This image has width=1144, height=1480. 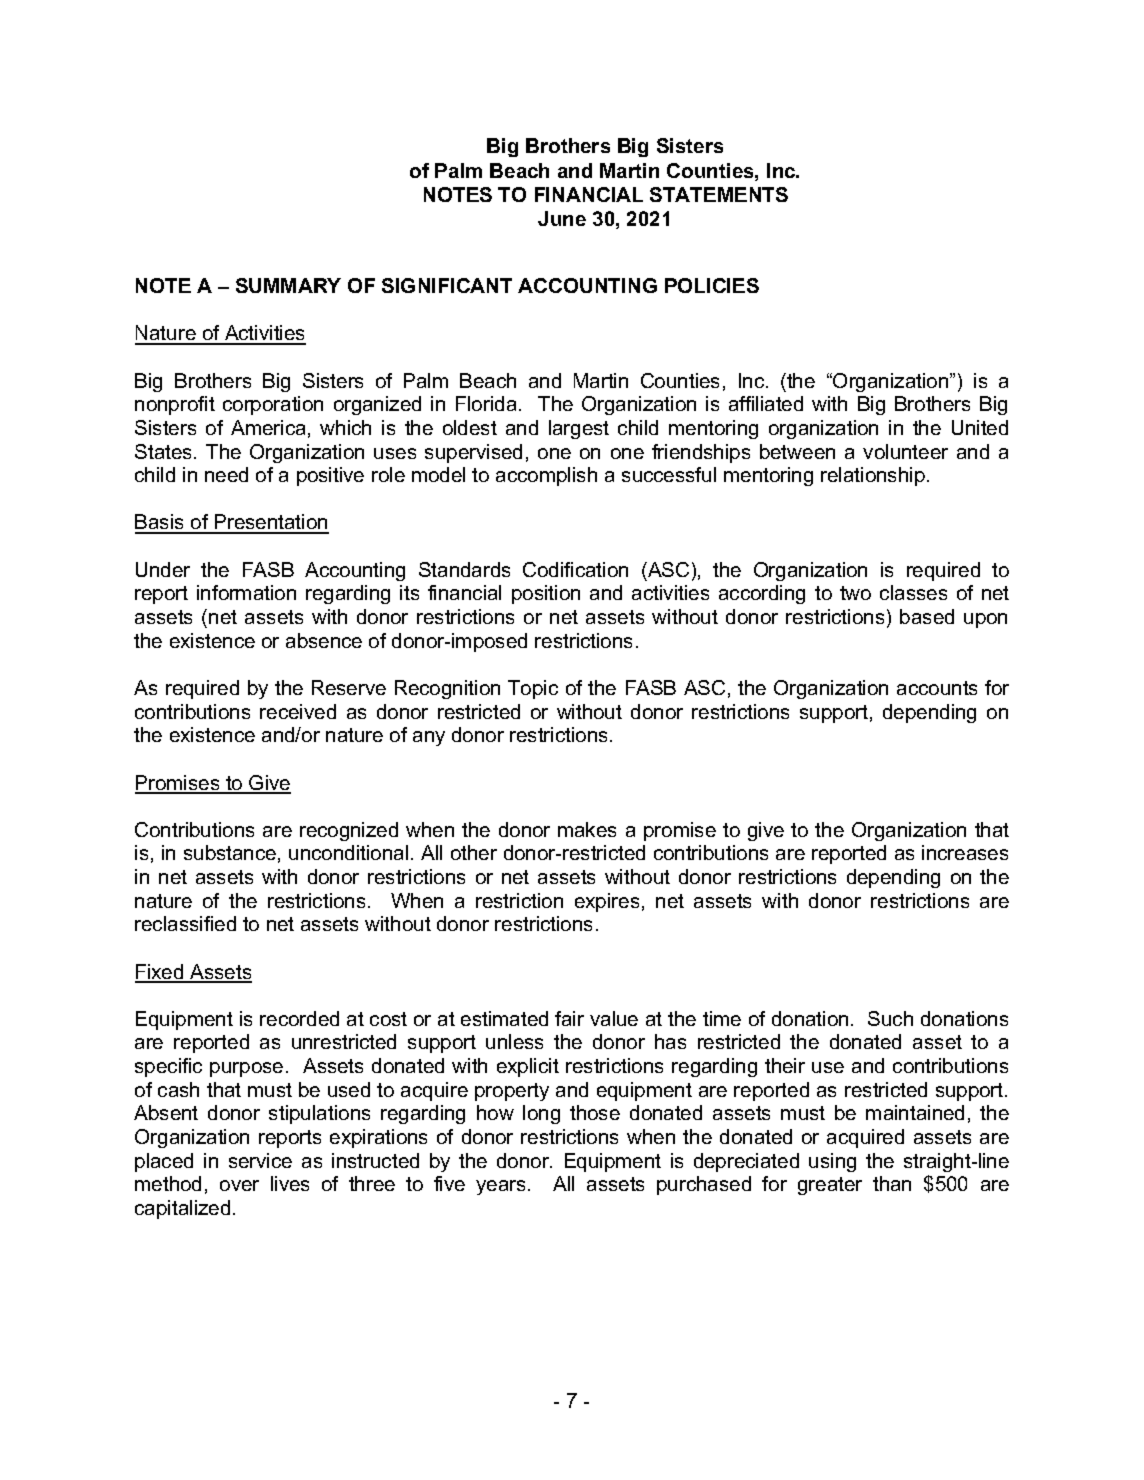 What do you see at coordinates (569, 1018) in the image?
I see `fair` at bounding box center [569, 1018].
